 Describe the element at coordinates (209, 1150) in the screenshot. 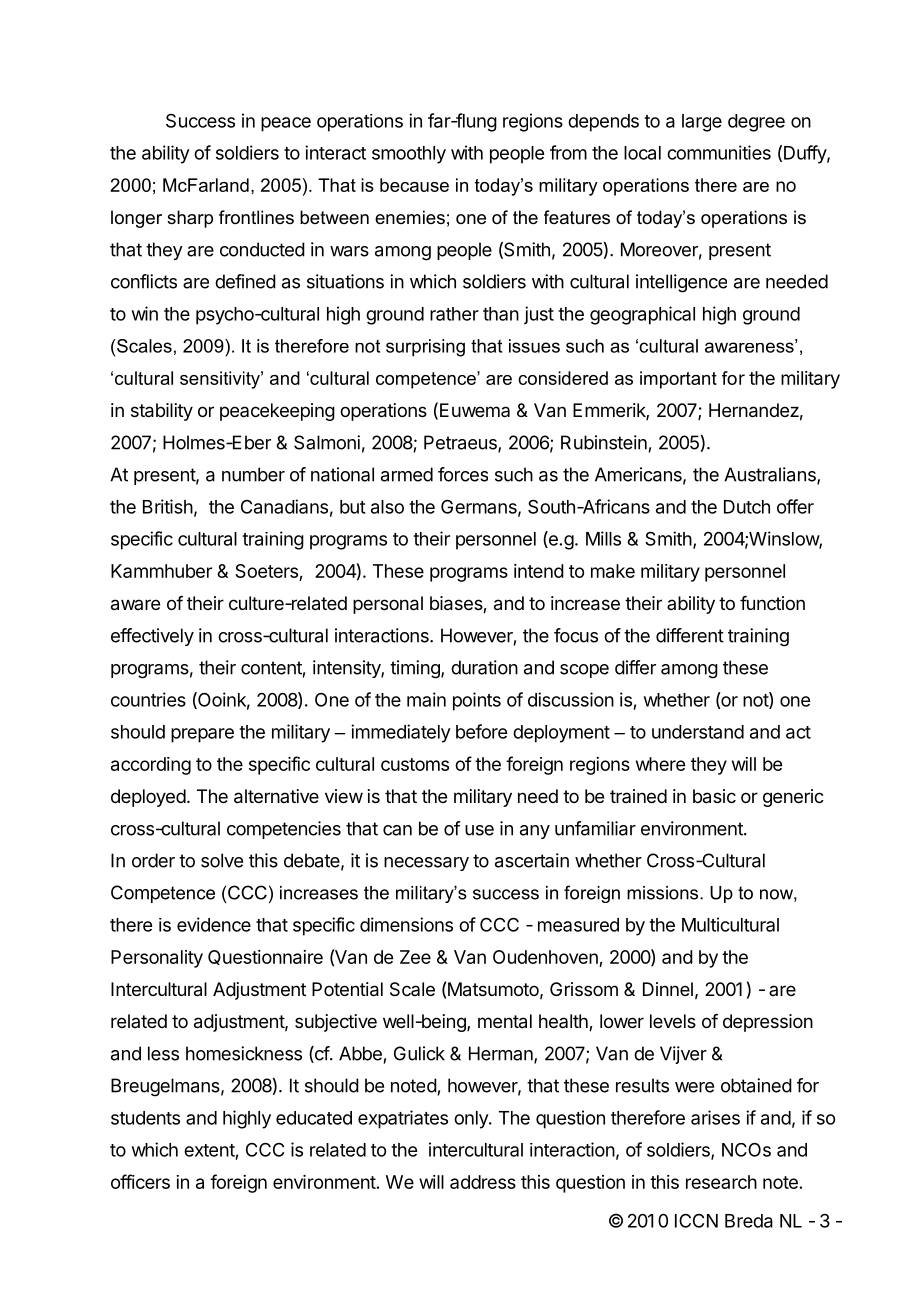

I see `extent` at that location.
